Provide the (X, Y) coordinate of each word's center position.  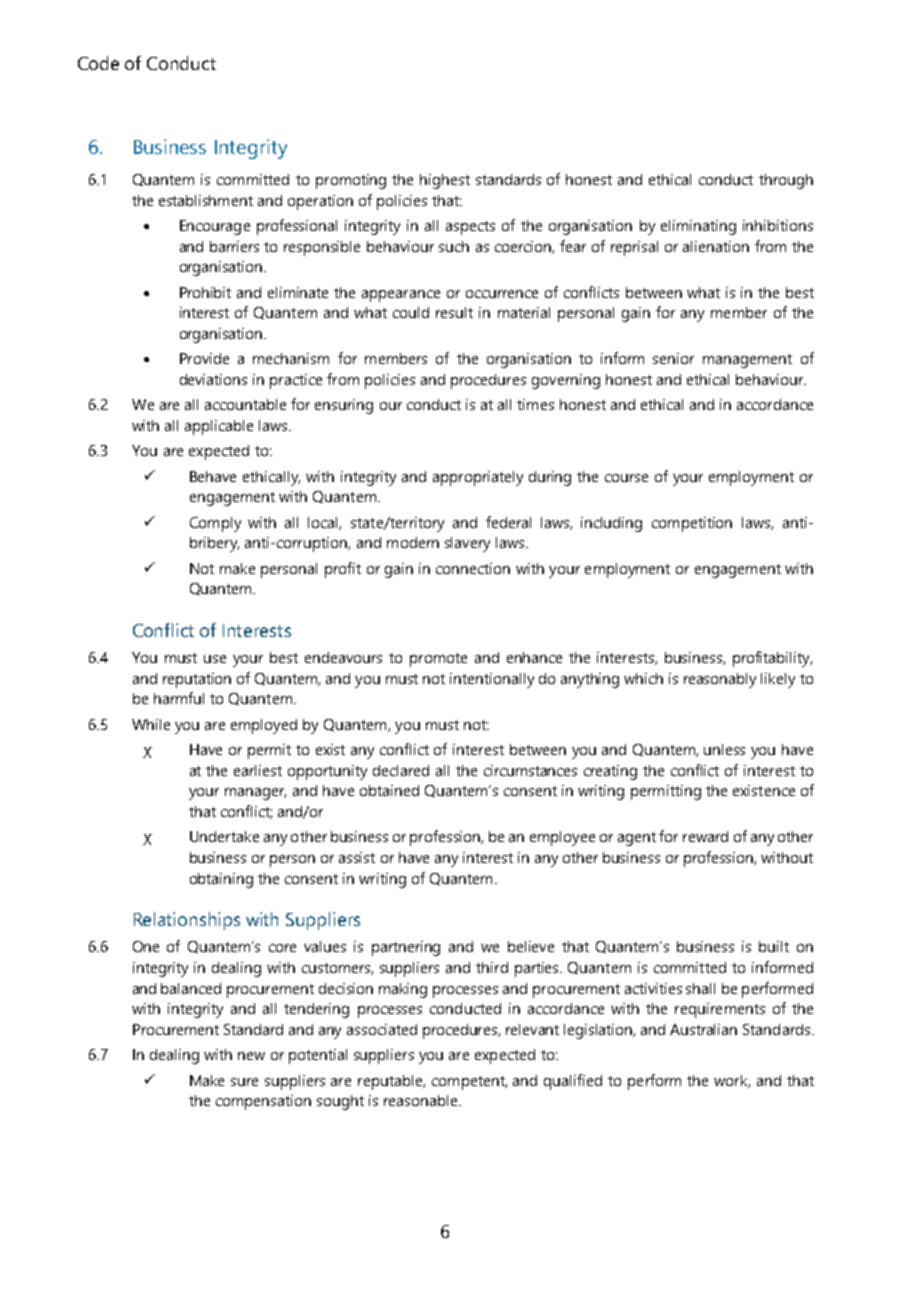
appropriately (478, 478)
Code (98, 63)
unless (724, 749)
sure (244, 1082)
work (732, 1081)
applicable (219, 427)
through (786, 181)
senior (673, 358)
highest (445, 181)
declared (401, 770)
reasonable (422, 1100)
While (151, 724)
